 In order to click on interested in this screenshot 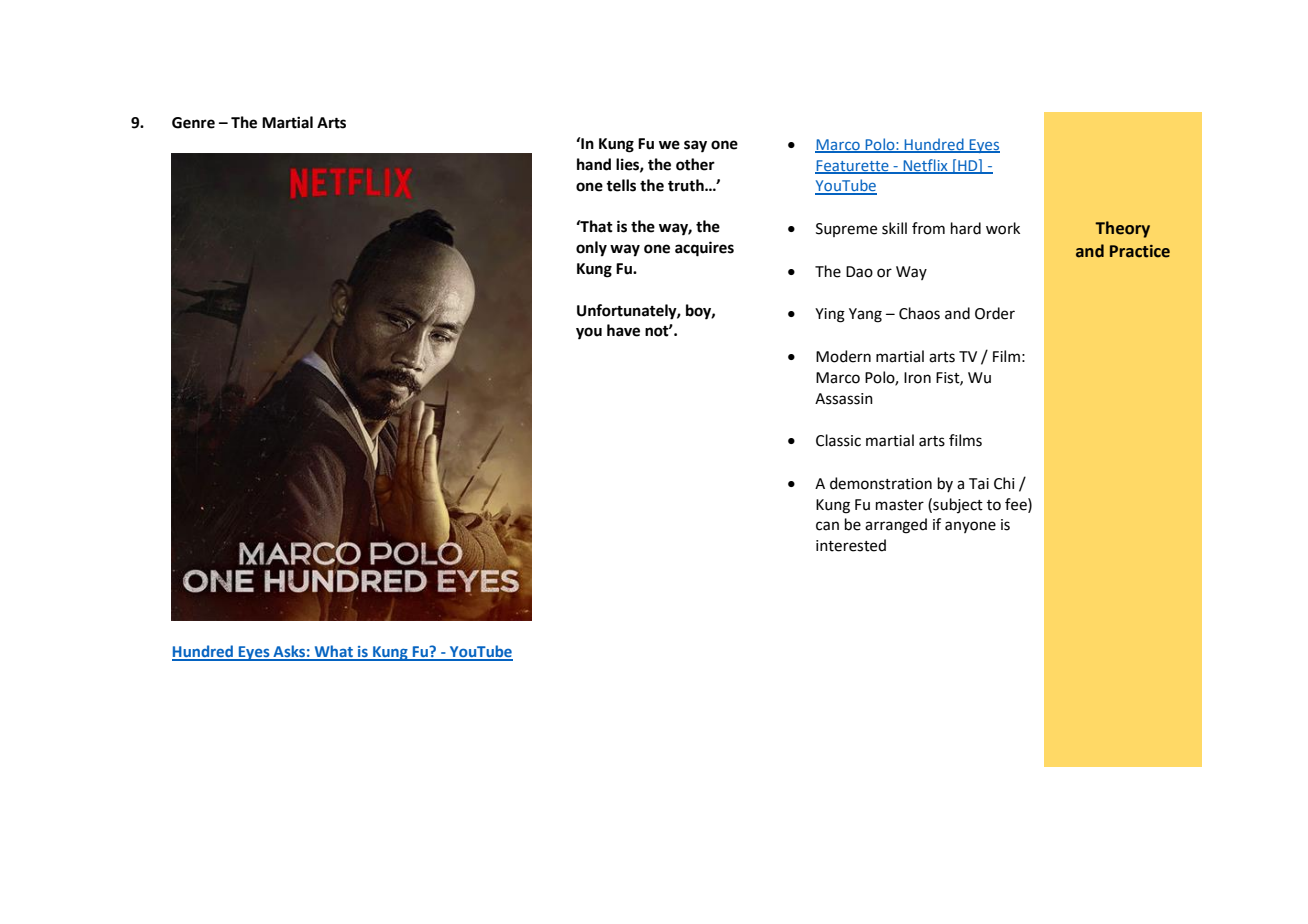, I will do `click(851, 545)`.
